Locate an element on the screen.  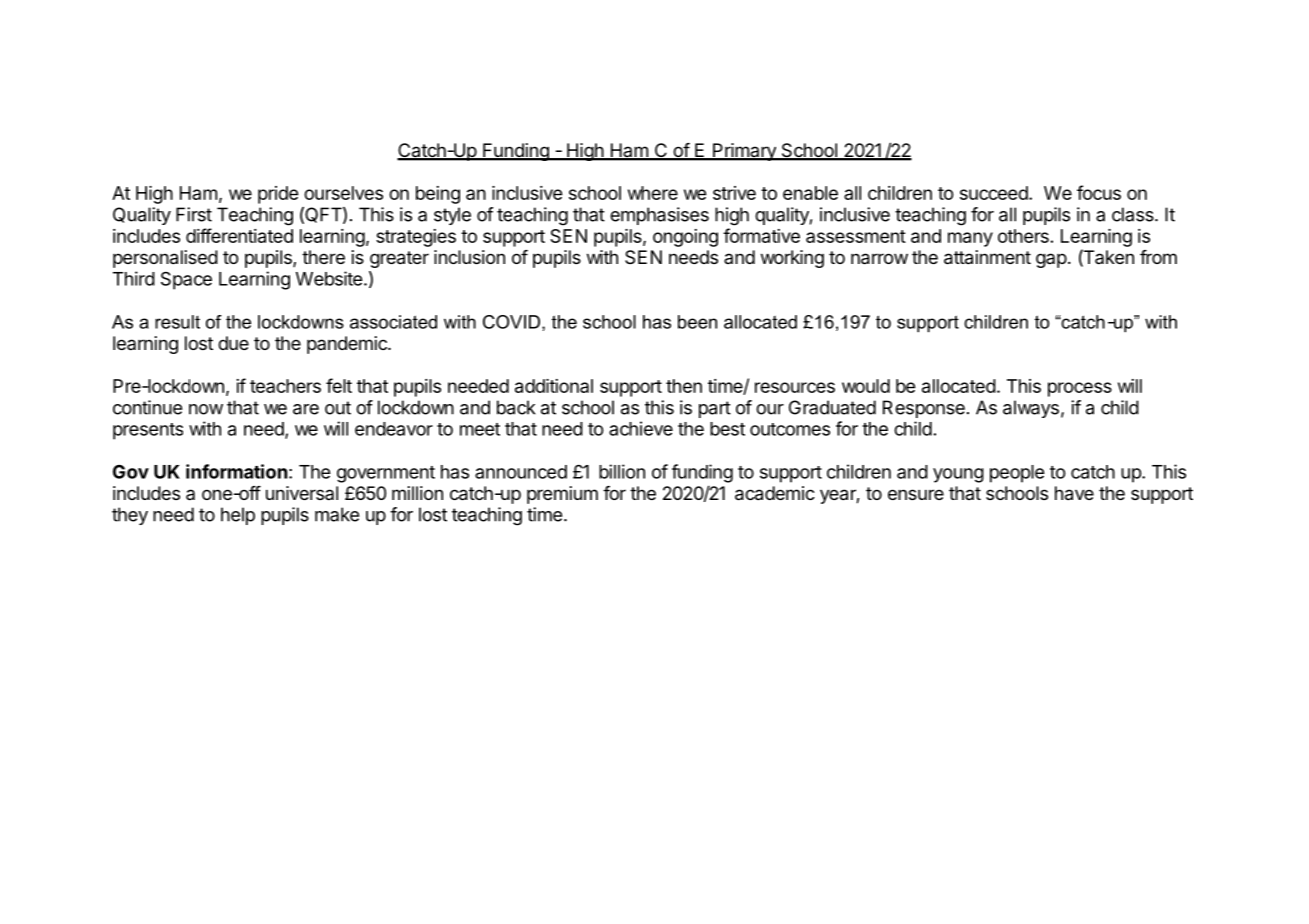
Primary is located at coordinates (744, 152).
